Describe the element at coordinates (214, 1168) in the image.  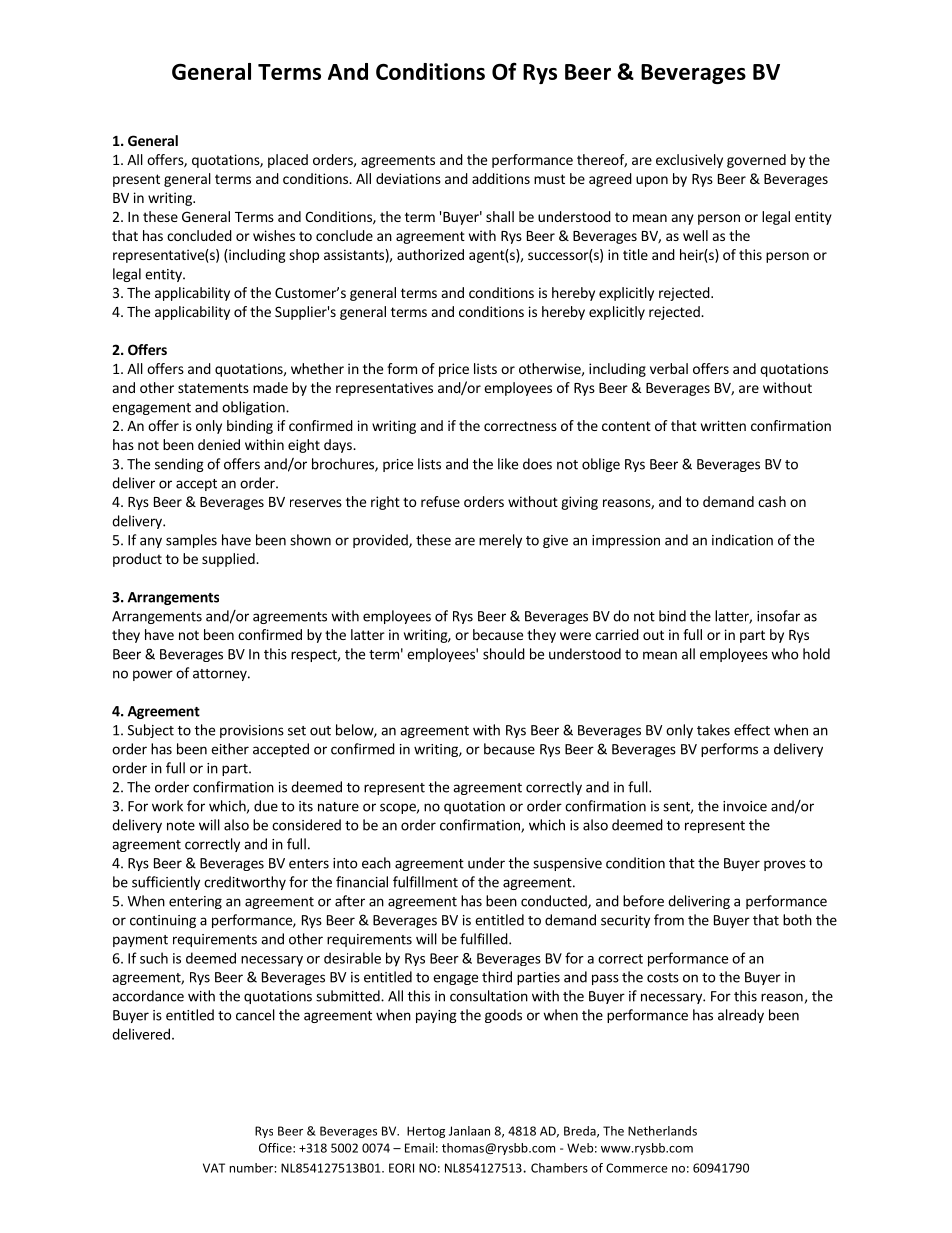
I see `VAT` at that location.
